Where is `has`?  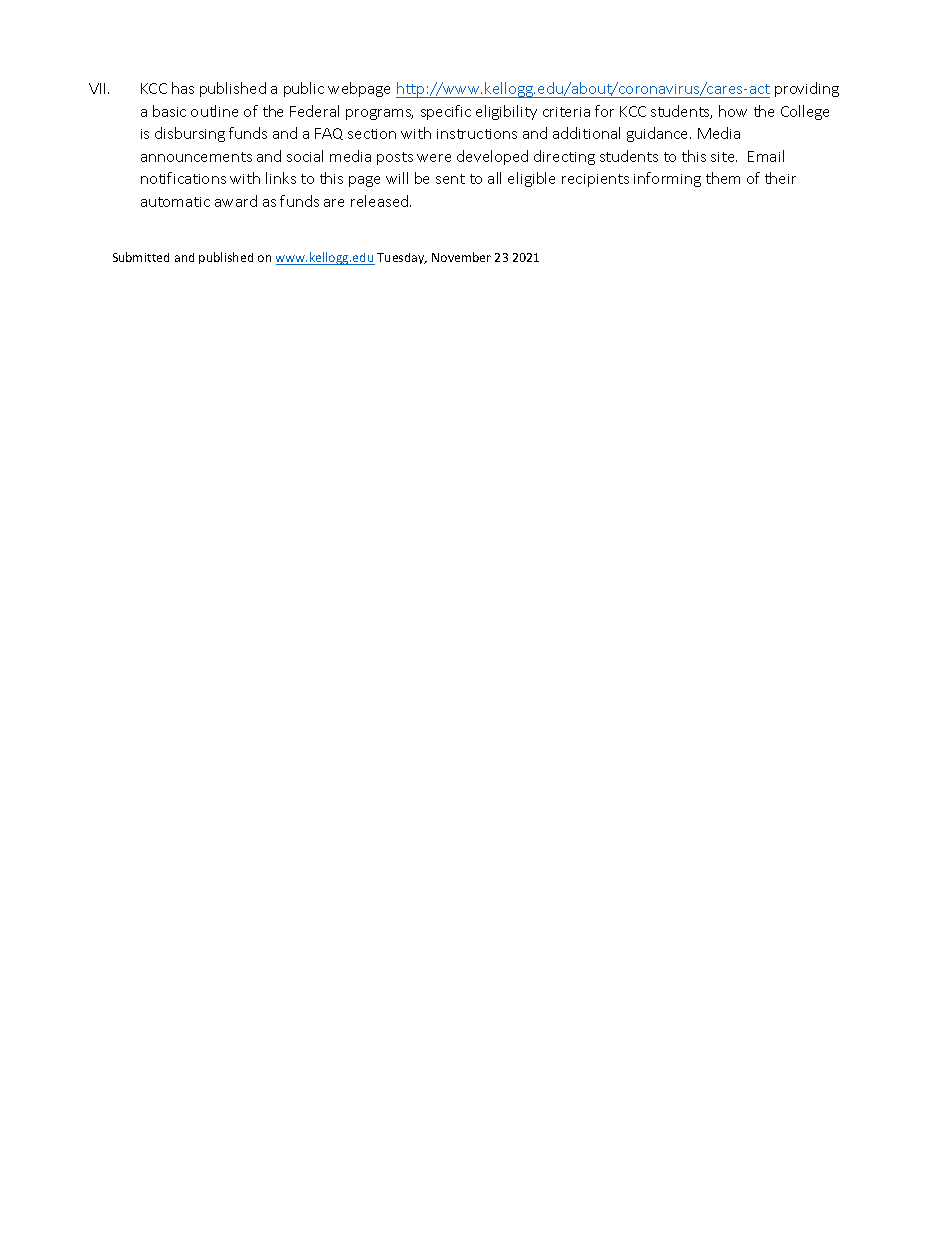
has is located at coordinates (183, 88).
